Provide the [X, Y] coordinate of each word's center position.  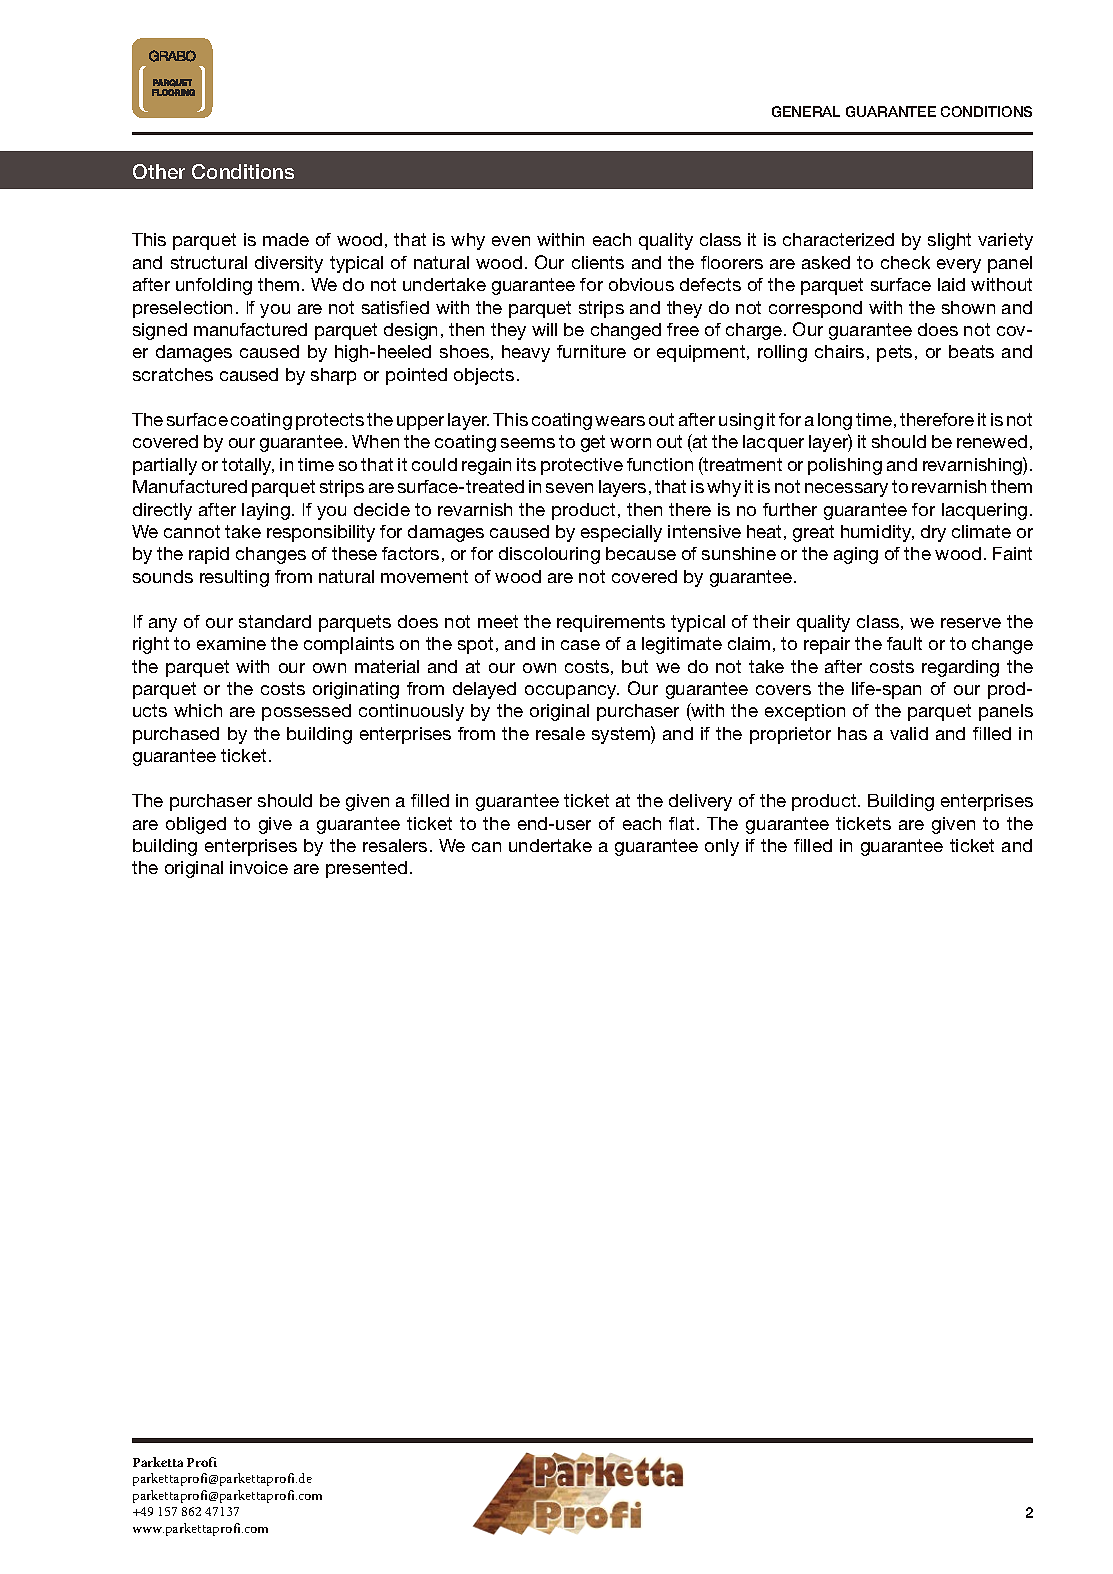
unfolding [214, 286]
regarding [960, 668]
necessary [846, 490]
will [544, 329]
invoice [259, 867]
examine [231, 643]
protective [582, 466]
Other [159, 171]
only [722, 847]
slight [949, 241]
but [635, 666]
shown [968, 307]
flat [681, 823]
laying [266, 511]
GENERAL [806, 111]
